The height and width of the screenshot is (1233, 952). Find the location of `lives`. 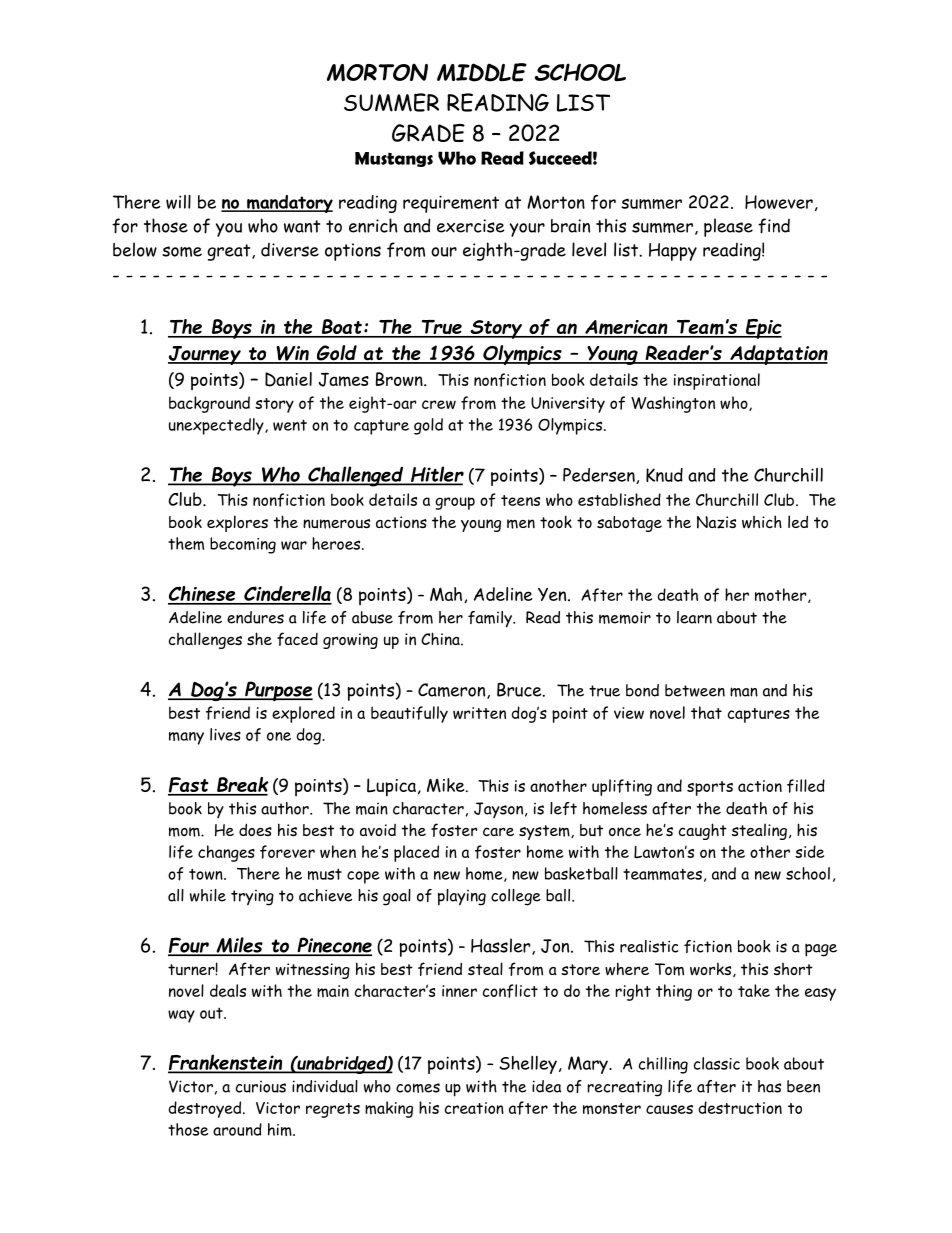

lives is located at coordinates (225, 734).
